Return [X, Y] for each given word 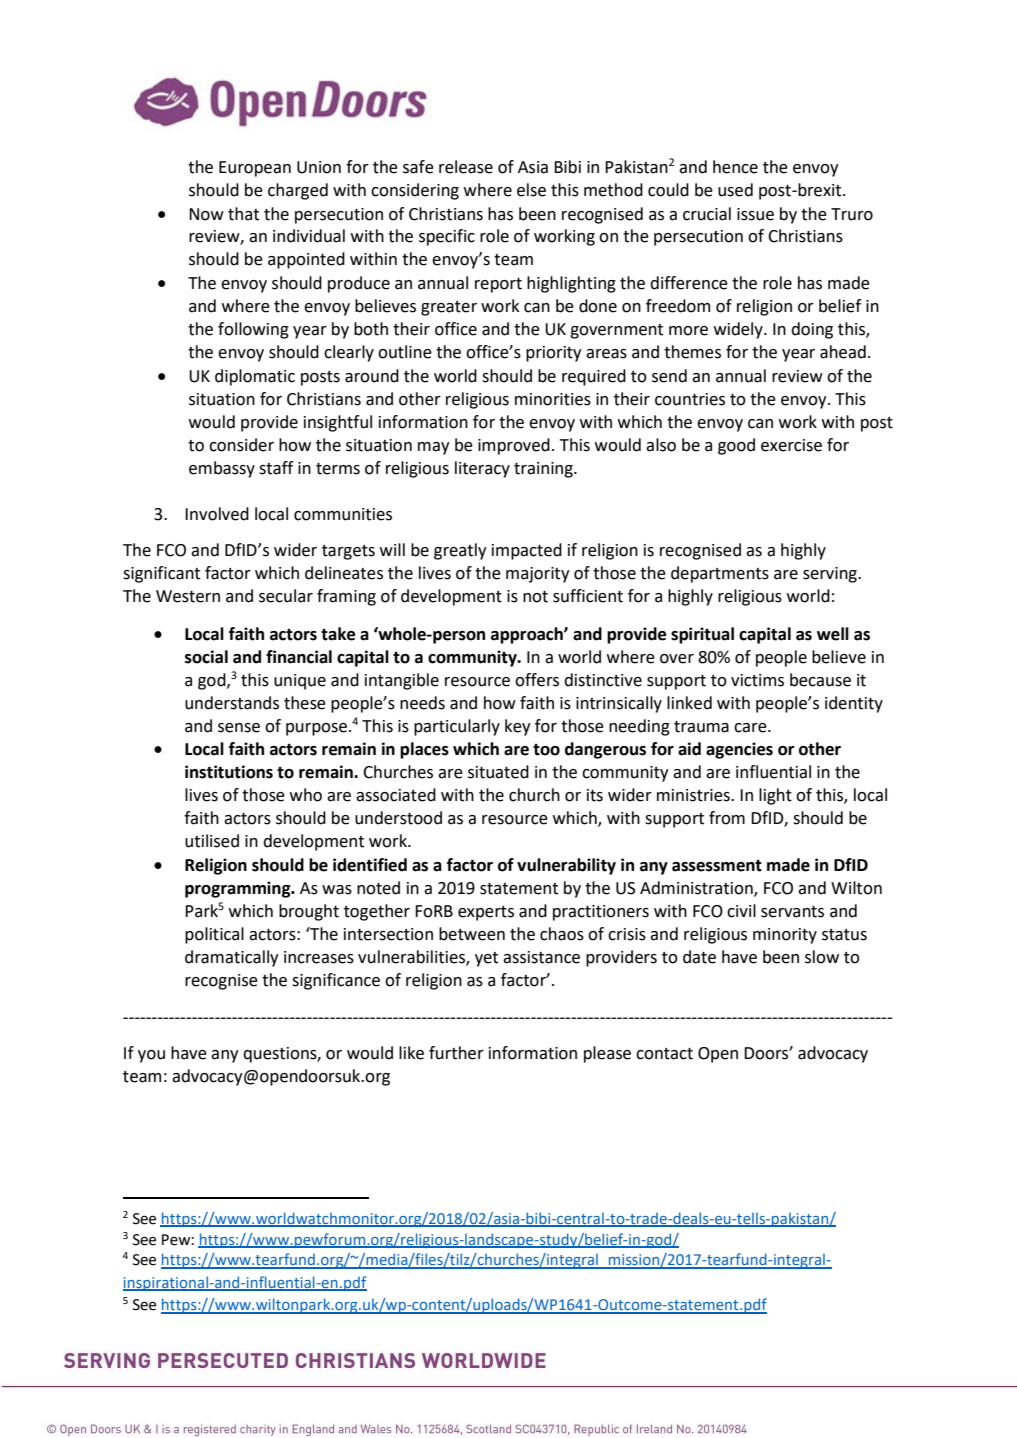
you [151, 1056]
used [735, 190]
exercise [791, 445]
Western [188, 596]
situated [498, 772]
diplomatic [255, 377]
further [456, 1053]
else [531, 190]
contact [664, 1054]
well [833, 634]
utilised [212, 841]
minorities [553, 399]
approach [528, 635]
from [727, 818]
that [243, 214]
